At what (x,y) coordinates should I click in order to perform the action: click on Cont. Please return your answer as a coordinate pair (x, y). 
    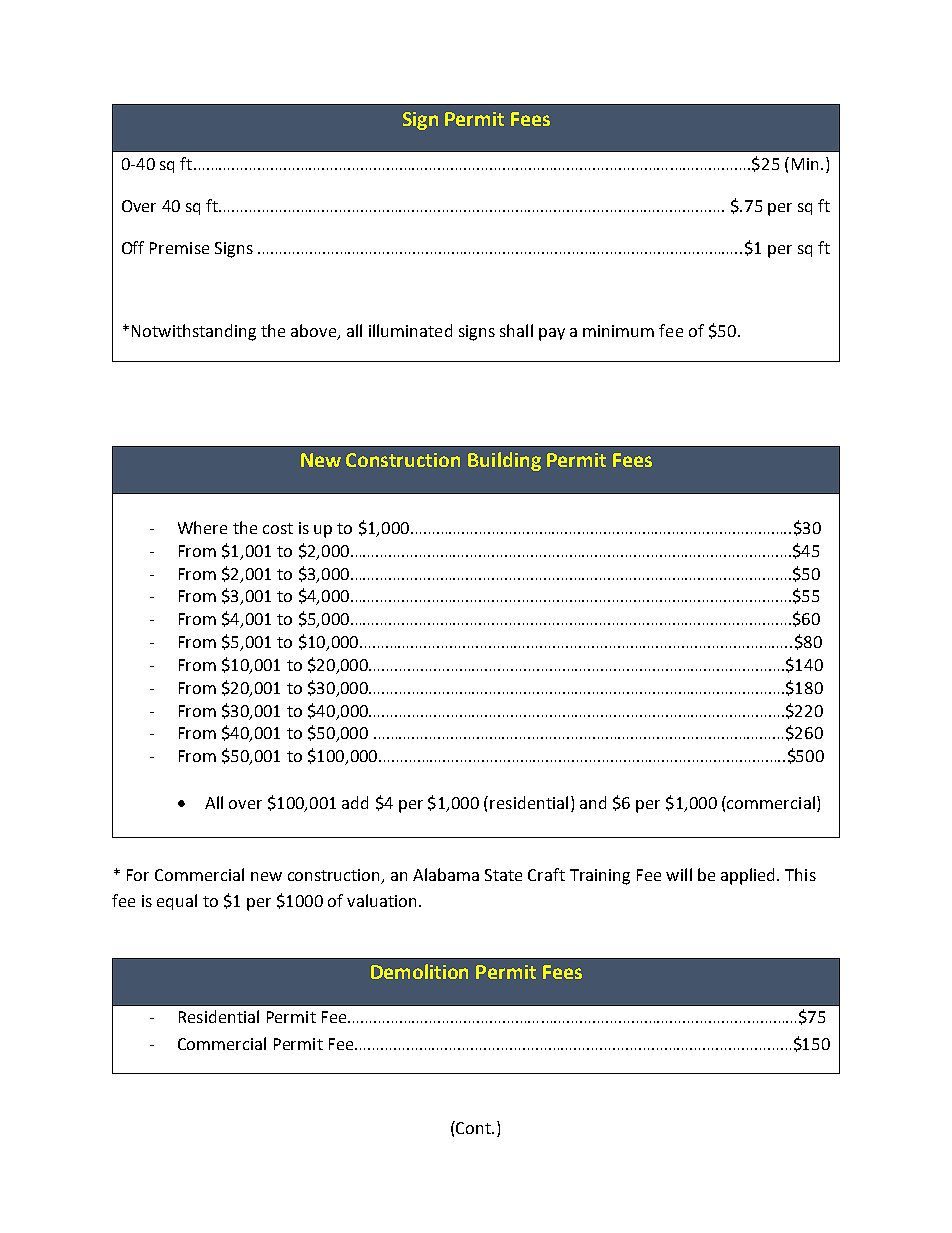
    Looking at the image, I should click on (474, 1127).
